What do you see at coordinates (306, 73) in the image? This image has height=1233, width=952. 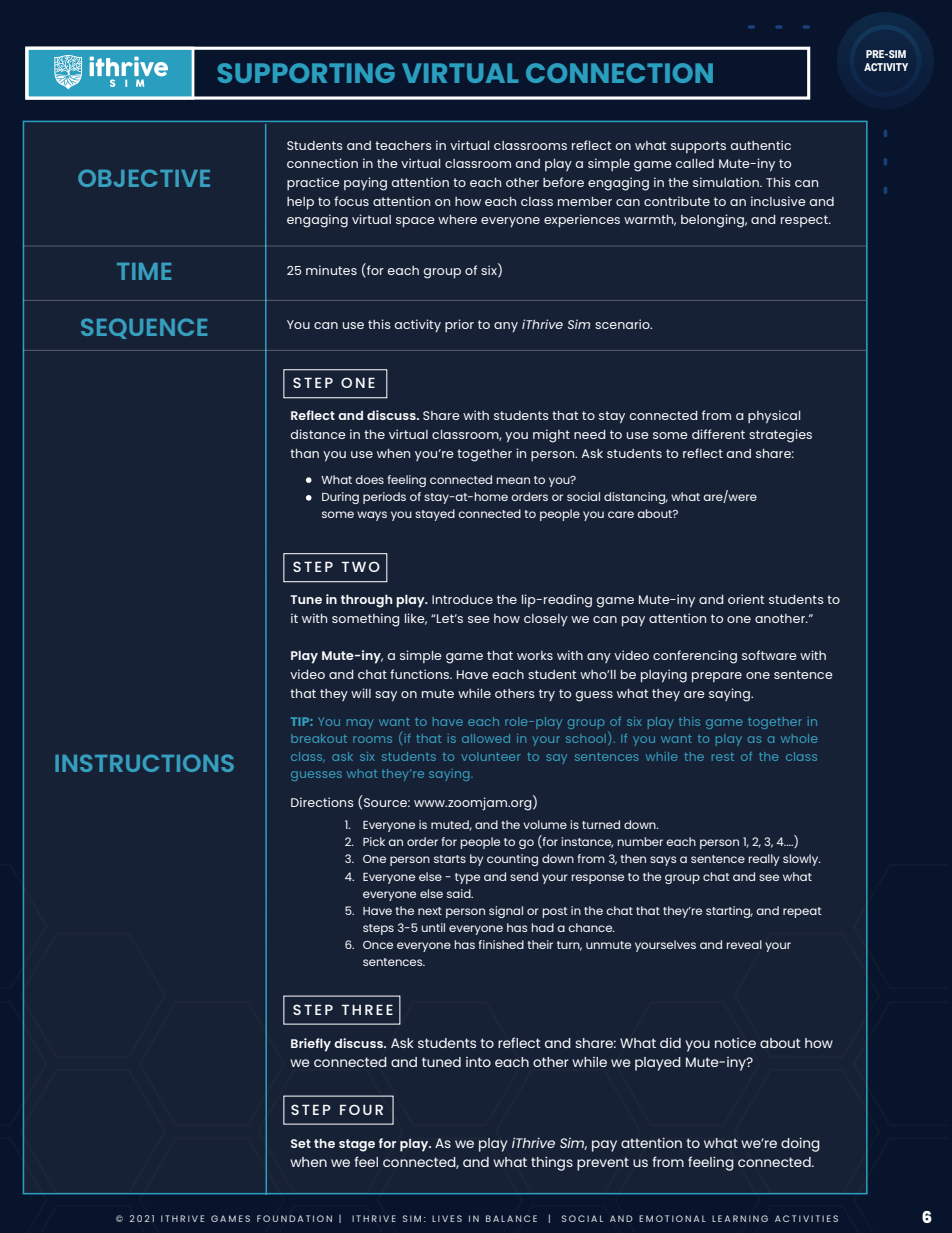 I see `SUPPORTING` at bounding box center [306, 73].
